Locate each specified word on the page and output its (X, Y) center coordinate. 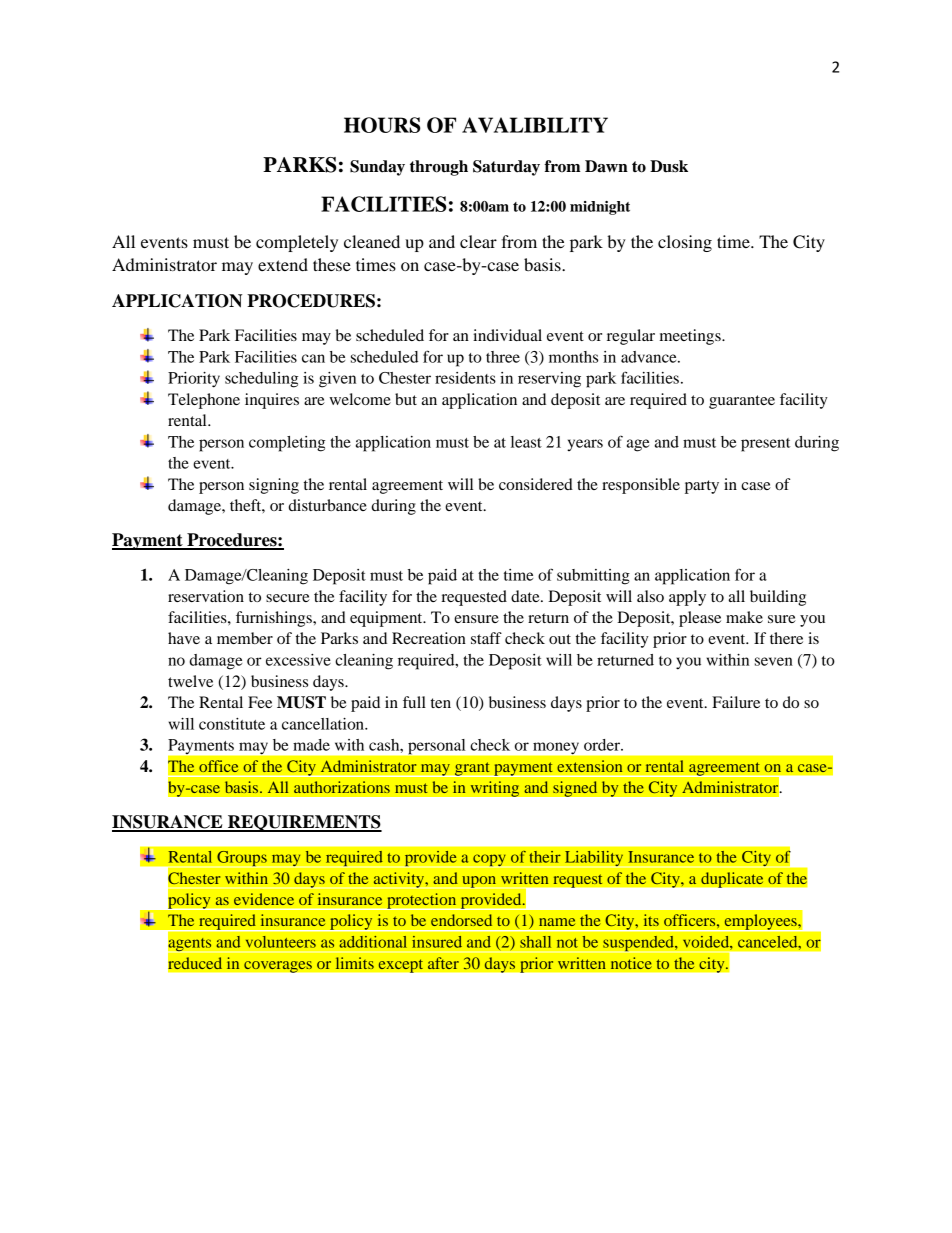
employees (760, 922)
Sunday (377, 168)
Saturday (506, 168)
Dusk (669, 166)
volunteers (280, 942)
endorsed (461, 920)
